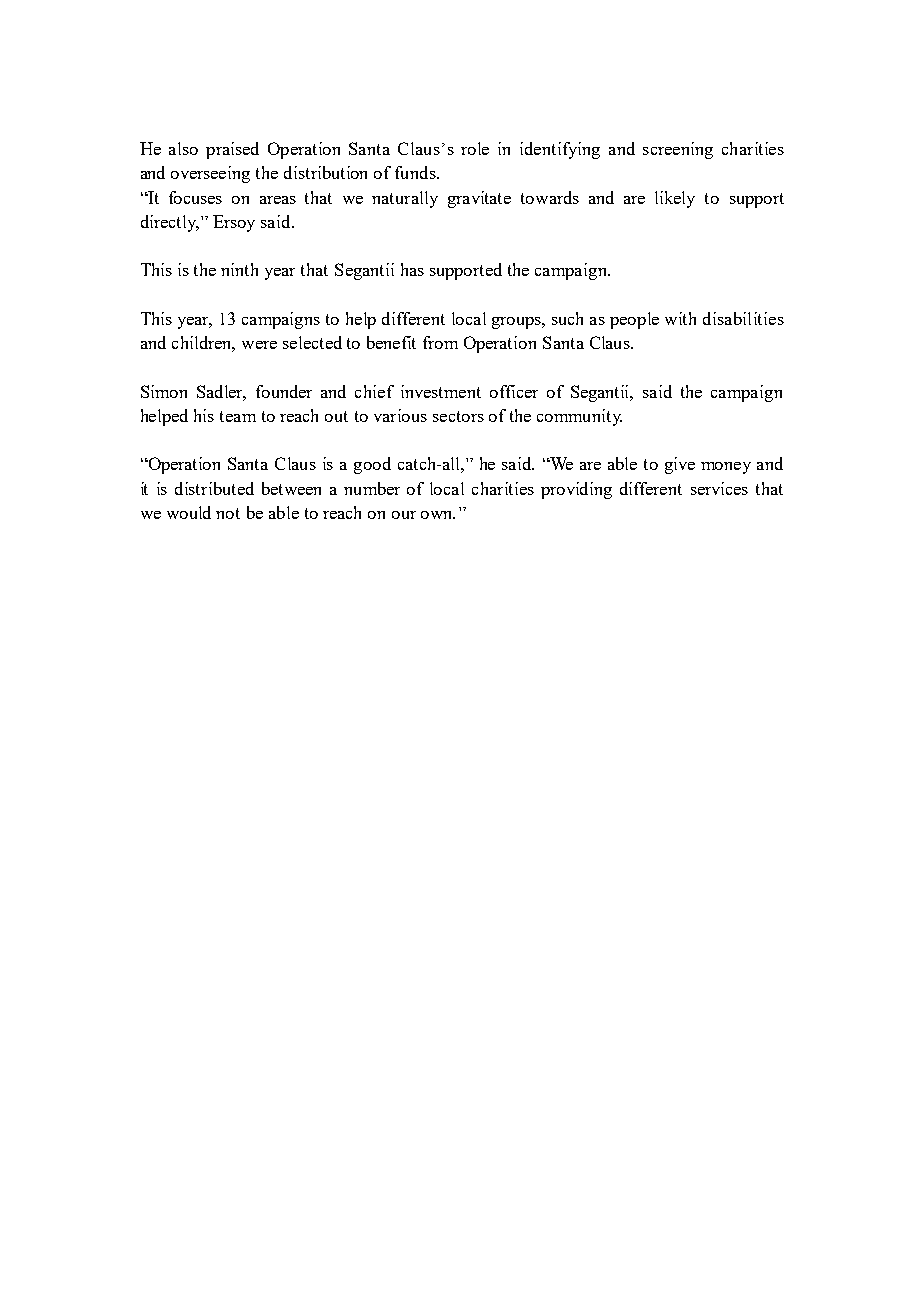 This screenshot has height=1308, width=924. What do you see at coordinates (678, 150) in the screenshot?
I see `screening` at bounding box center [678, 150].
